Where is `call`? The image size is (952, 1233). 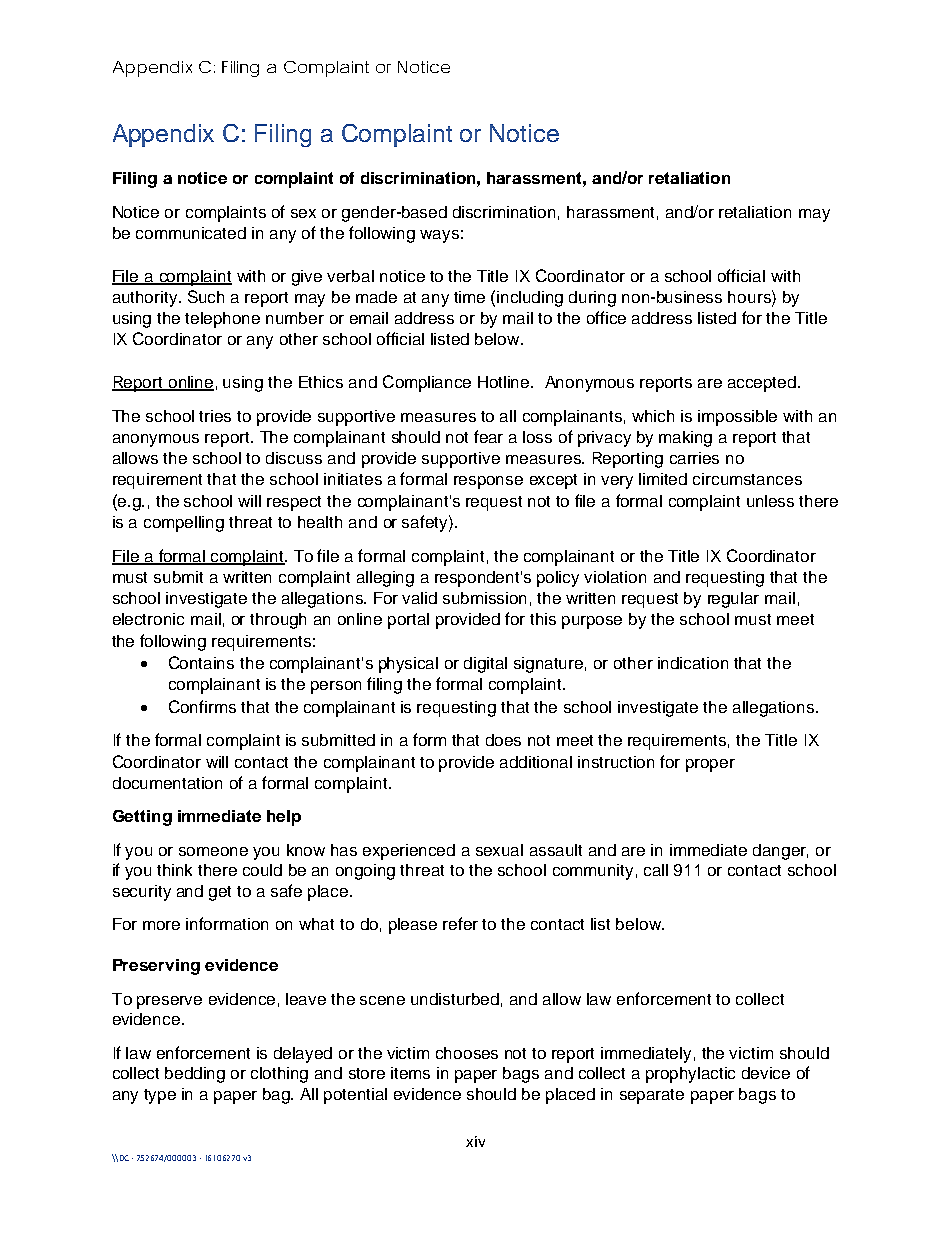
call is located at coordinates (656, 870).
